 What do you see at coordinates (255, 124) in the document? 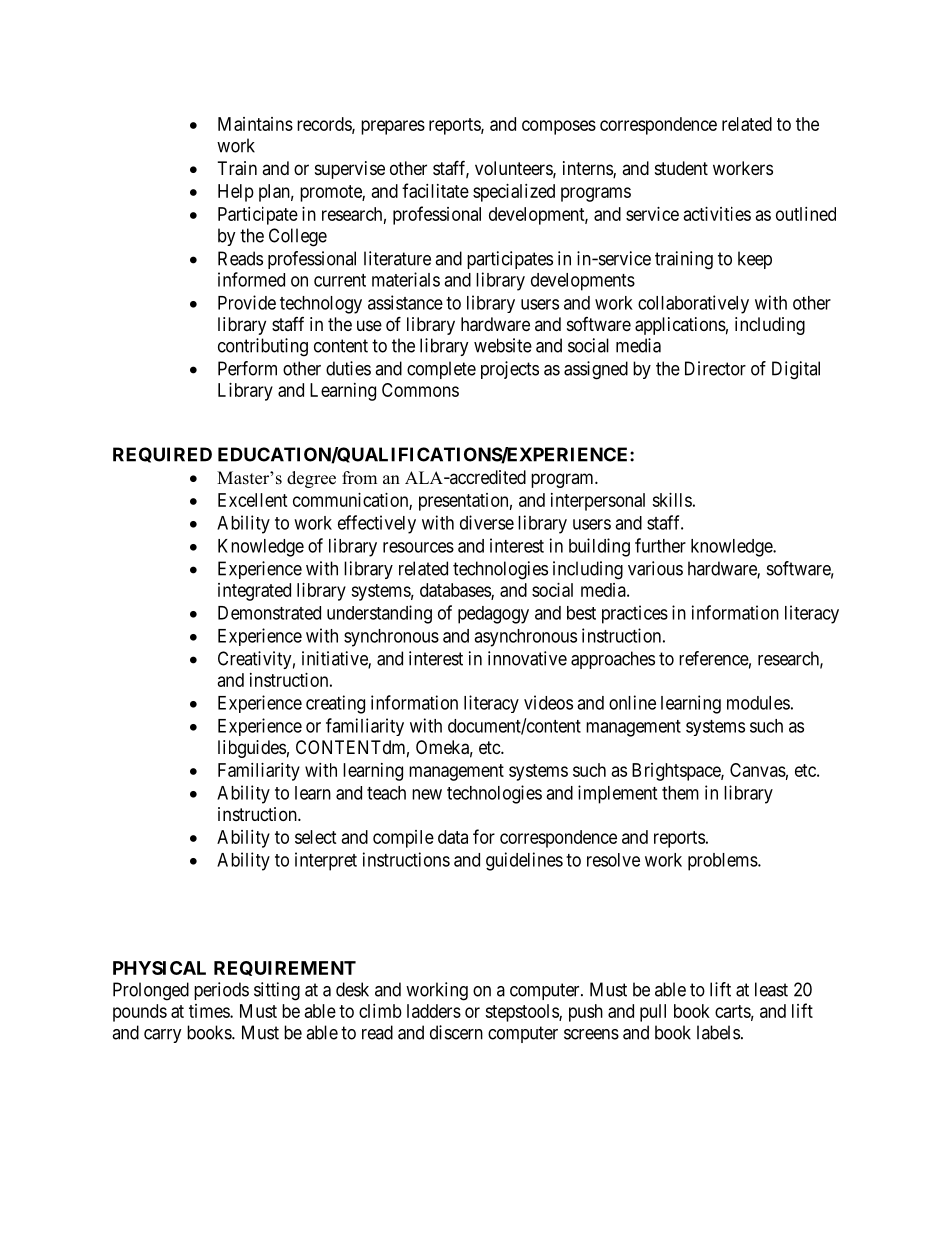
I see `Maintains` at bounding box center [255, 124].
